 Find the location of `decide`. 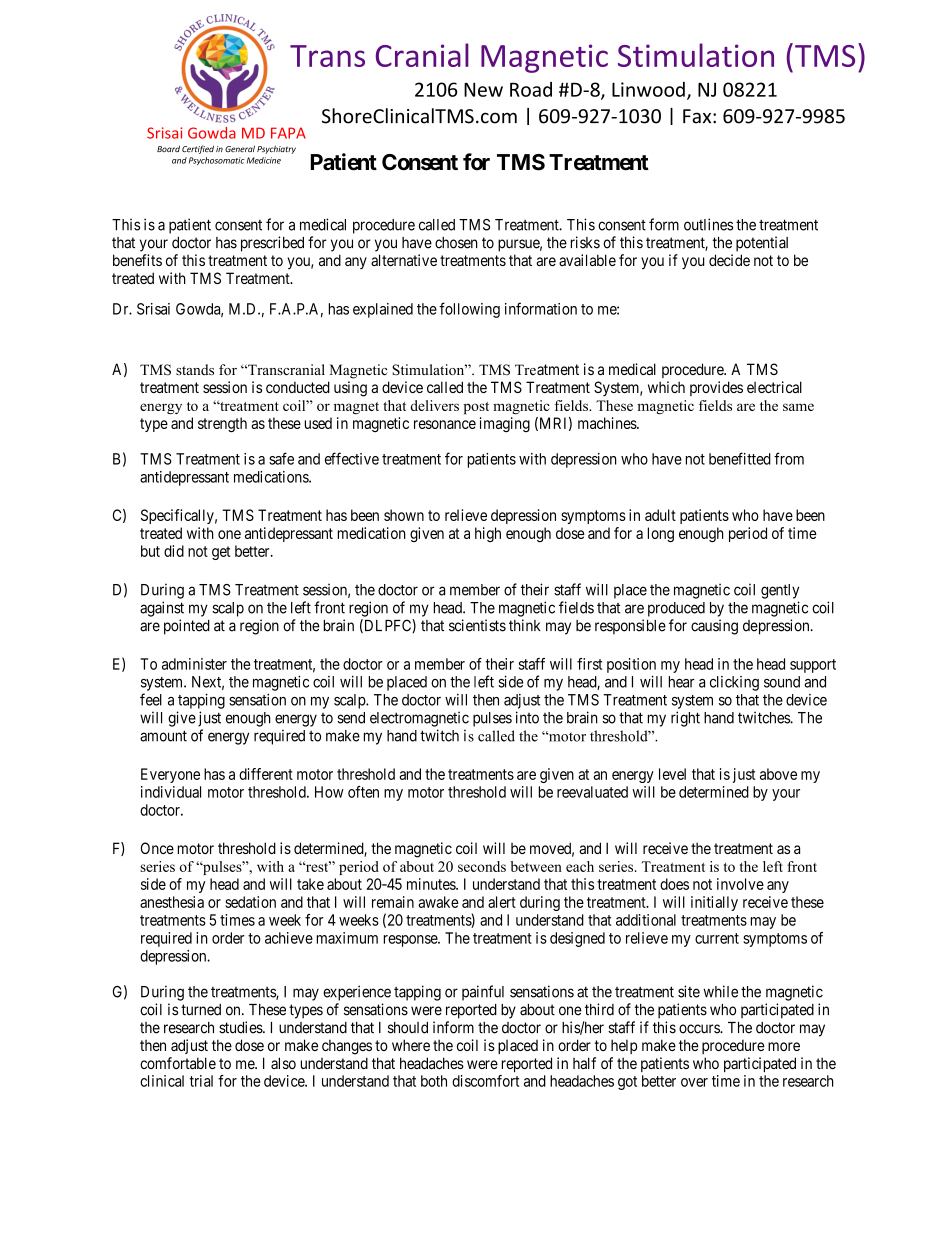

decide is located at coordinates (729, 260).
